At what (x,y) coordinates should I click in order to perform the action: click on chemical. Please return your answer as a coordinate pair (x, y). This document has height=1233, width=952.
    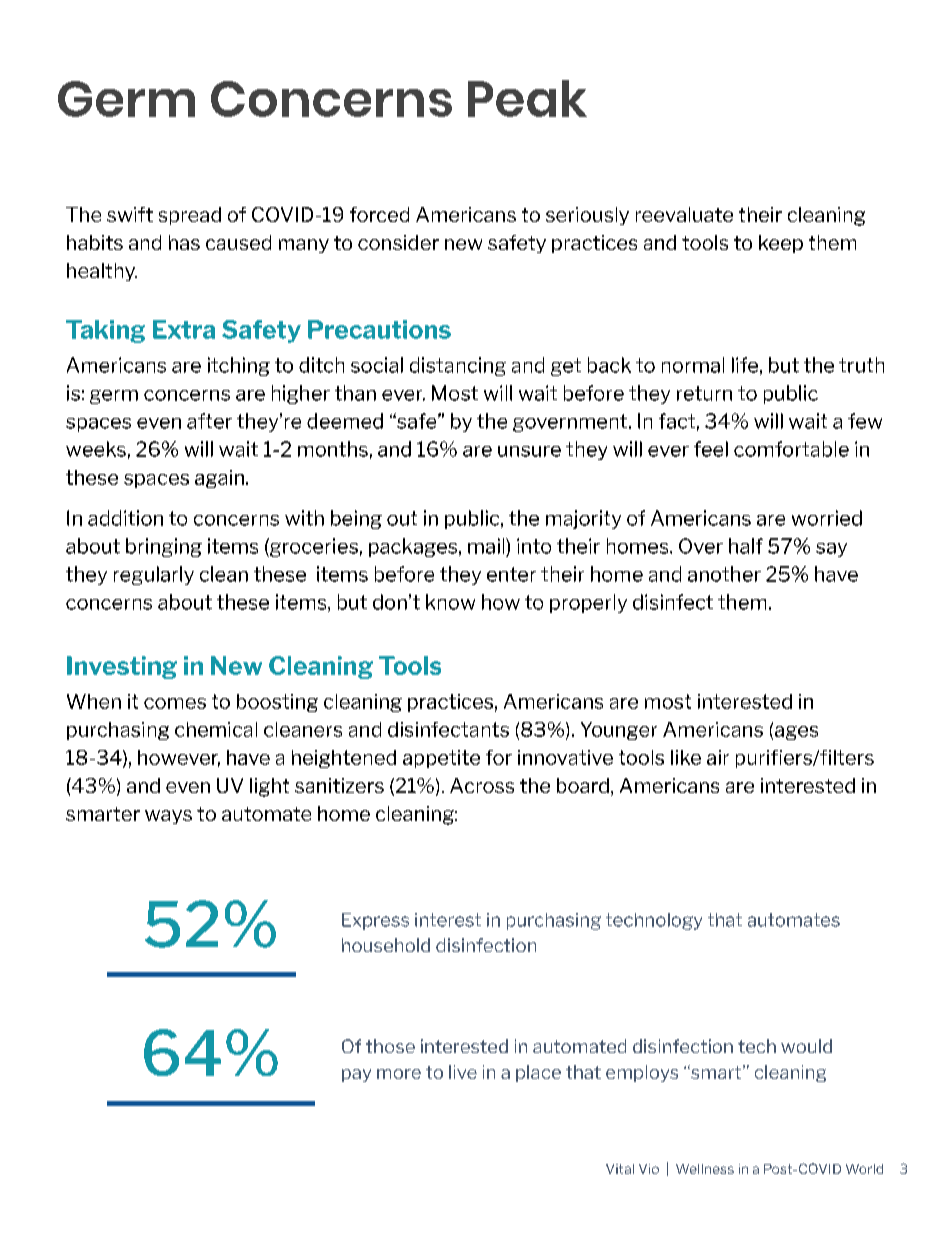
    Looking at the image, I should click on (216, 729).
